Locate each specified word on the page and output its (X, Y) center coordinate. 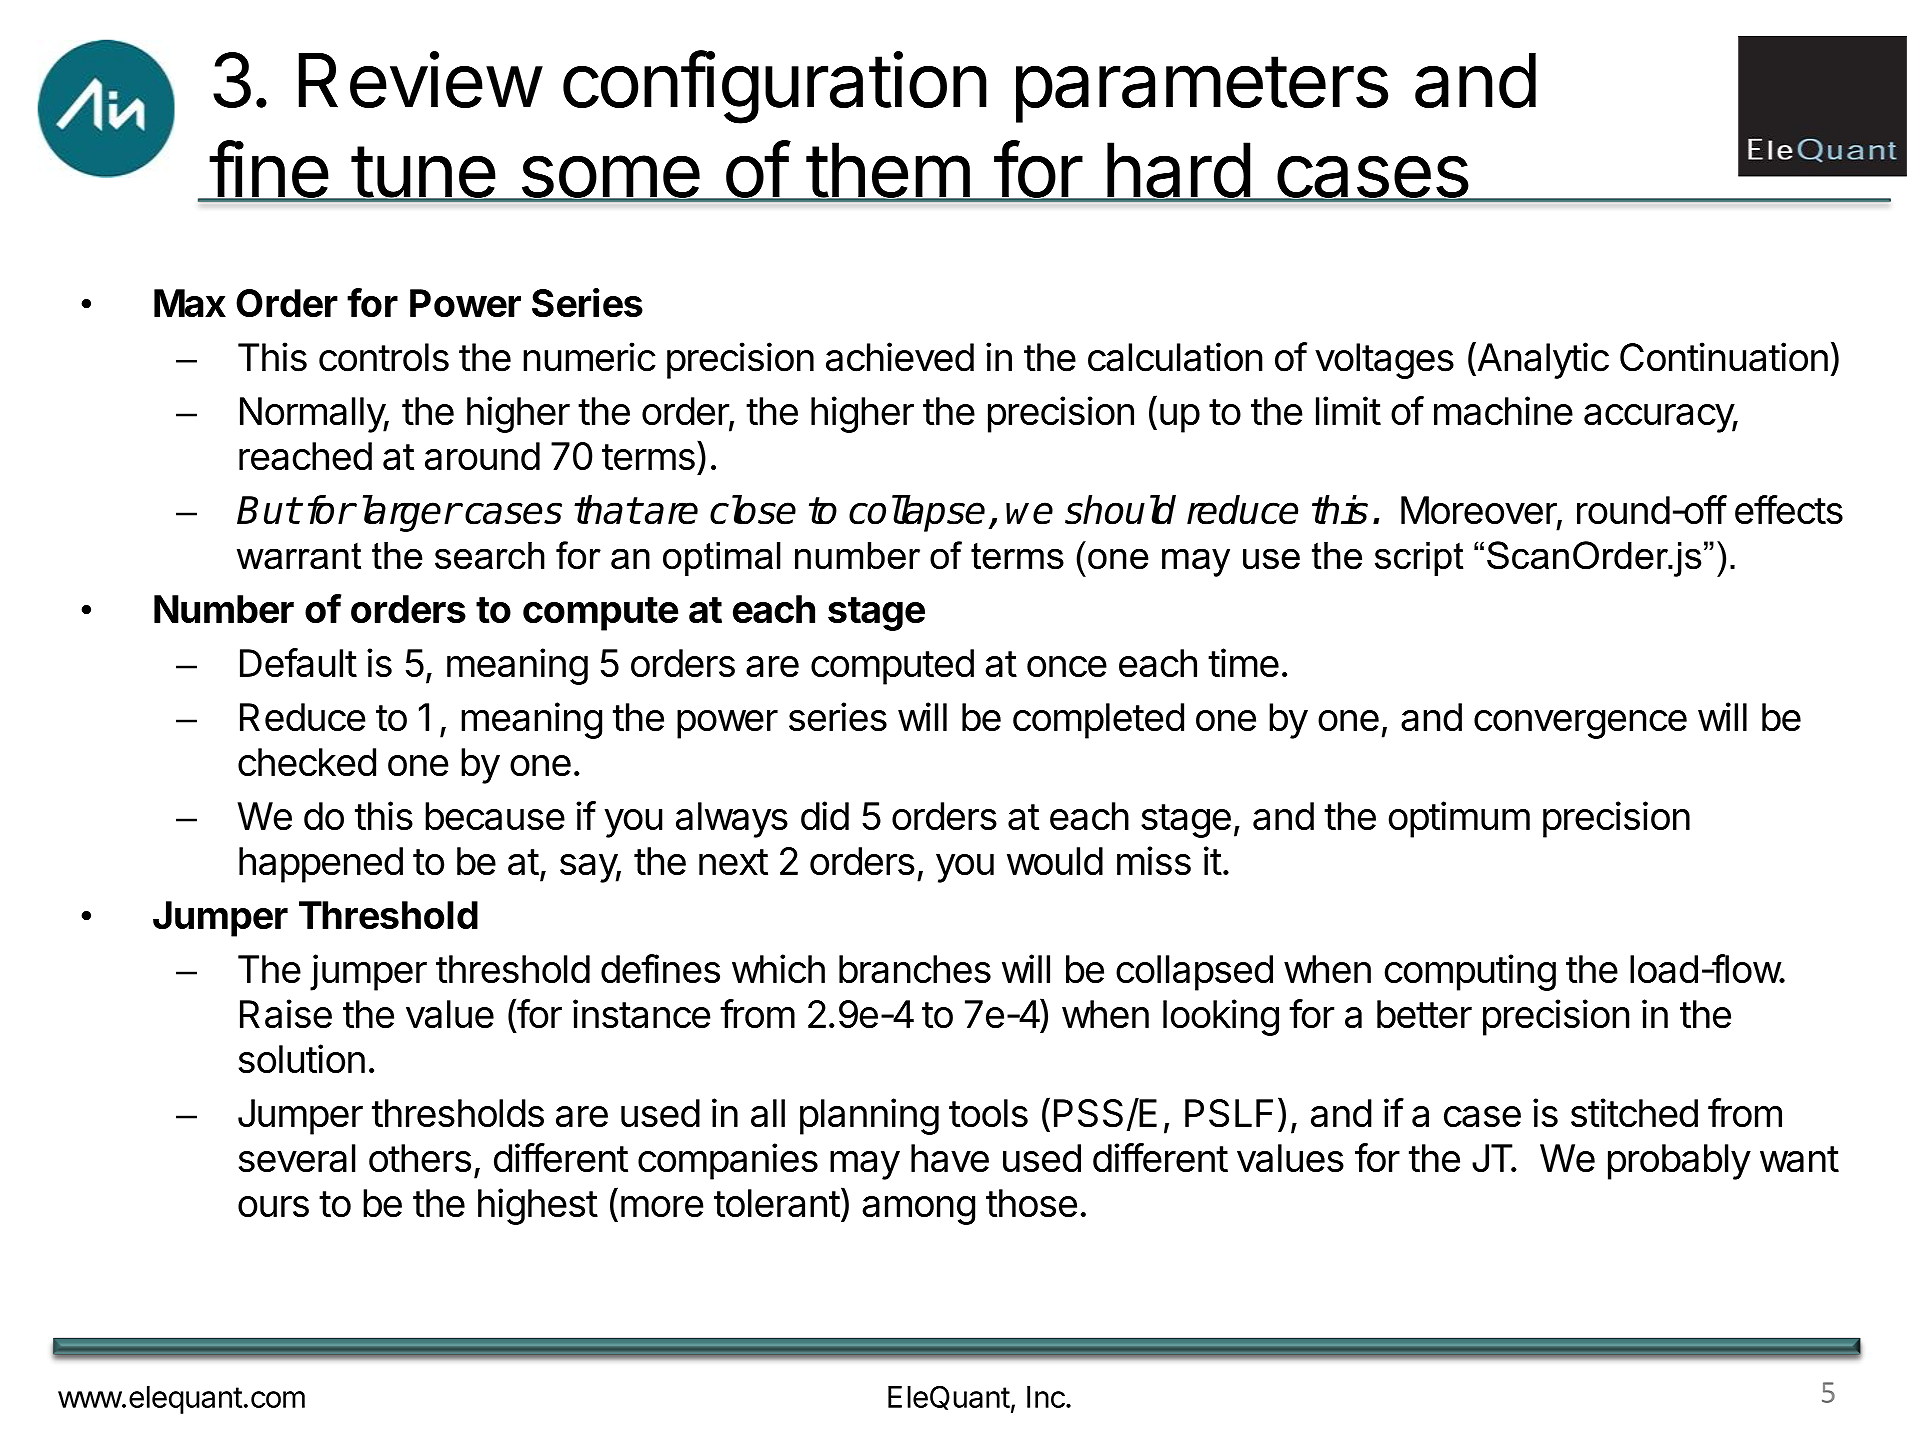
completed (1098, 721)
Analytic (1542, 360)
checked (307, 762)
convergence (1580, 724)
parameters (1202, 89)
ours (273, 1206)
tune (422, 173)
